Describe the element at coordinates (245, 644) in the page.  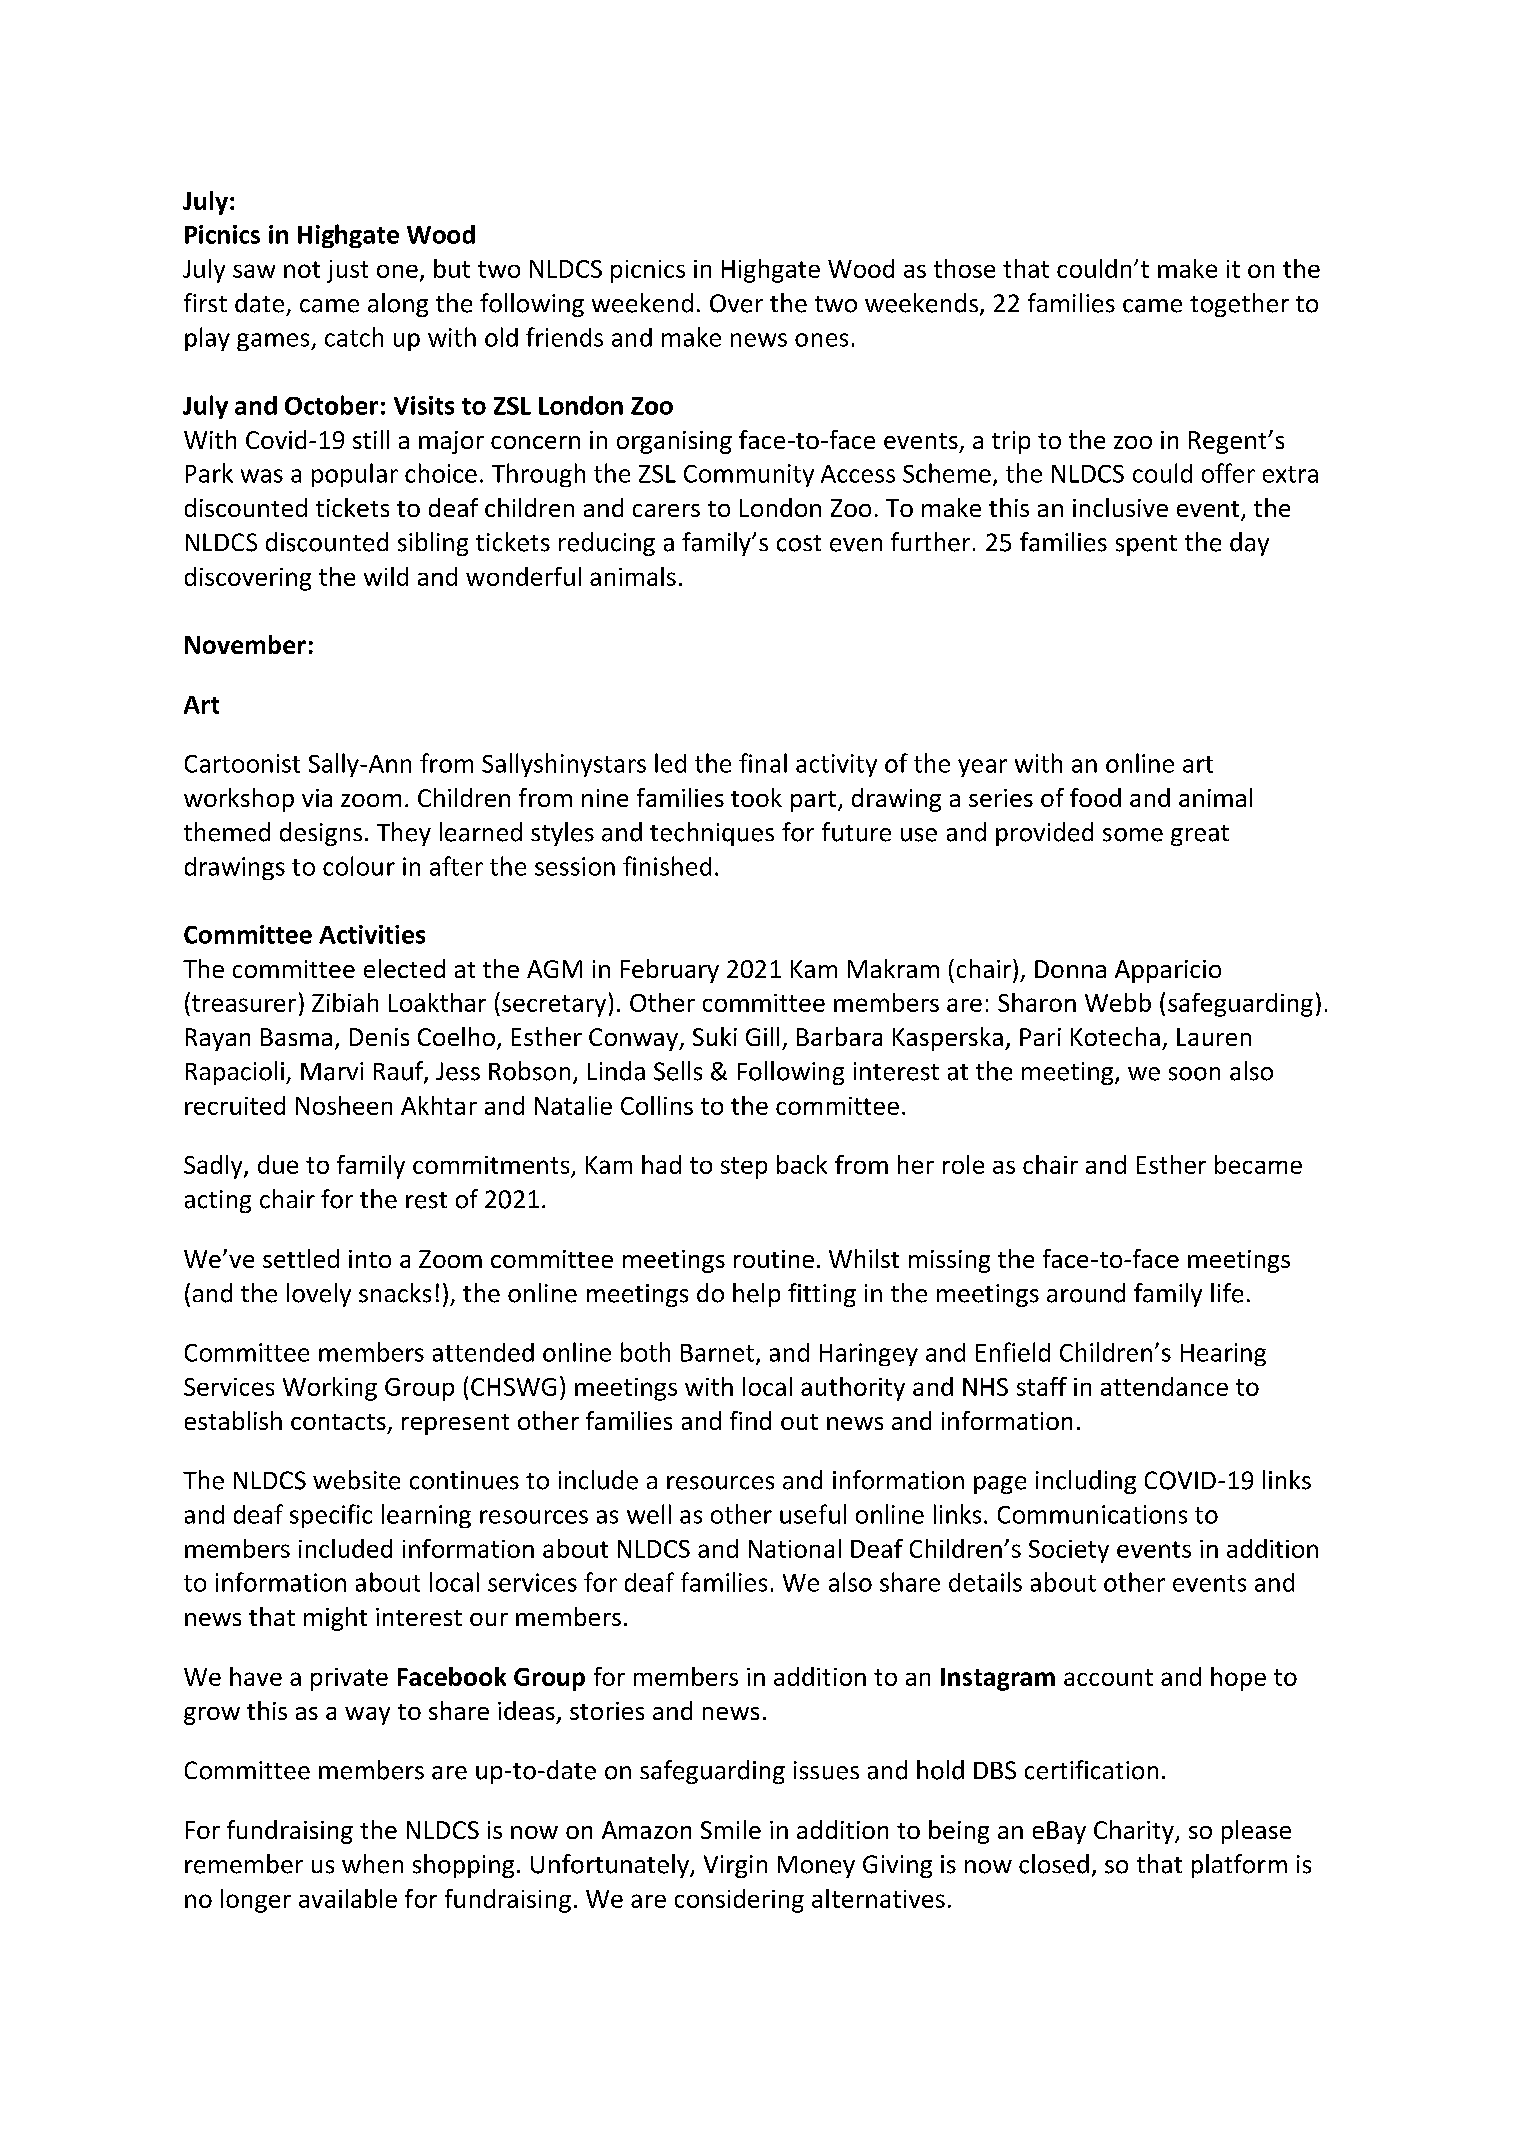
I see `November` at that location.
